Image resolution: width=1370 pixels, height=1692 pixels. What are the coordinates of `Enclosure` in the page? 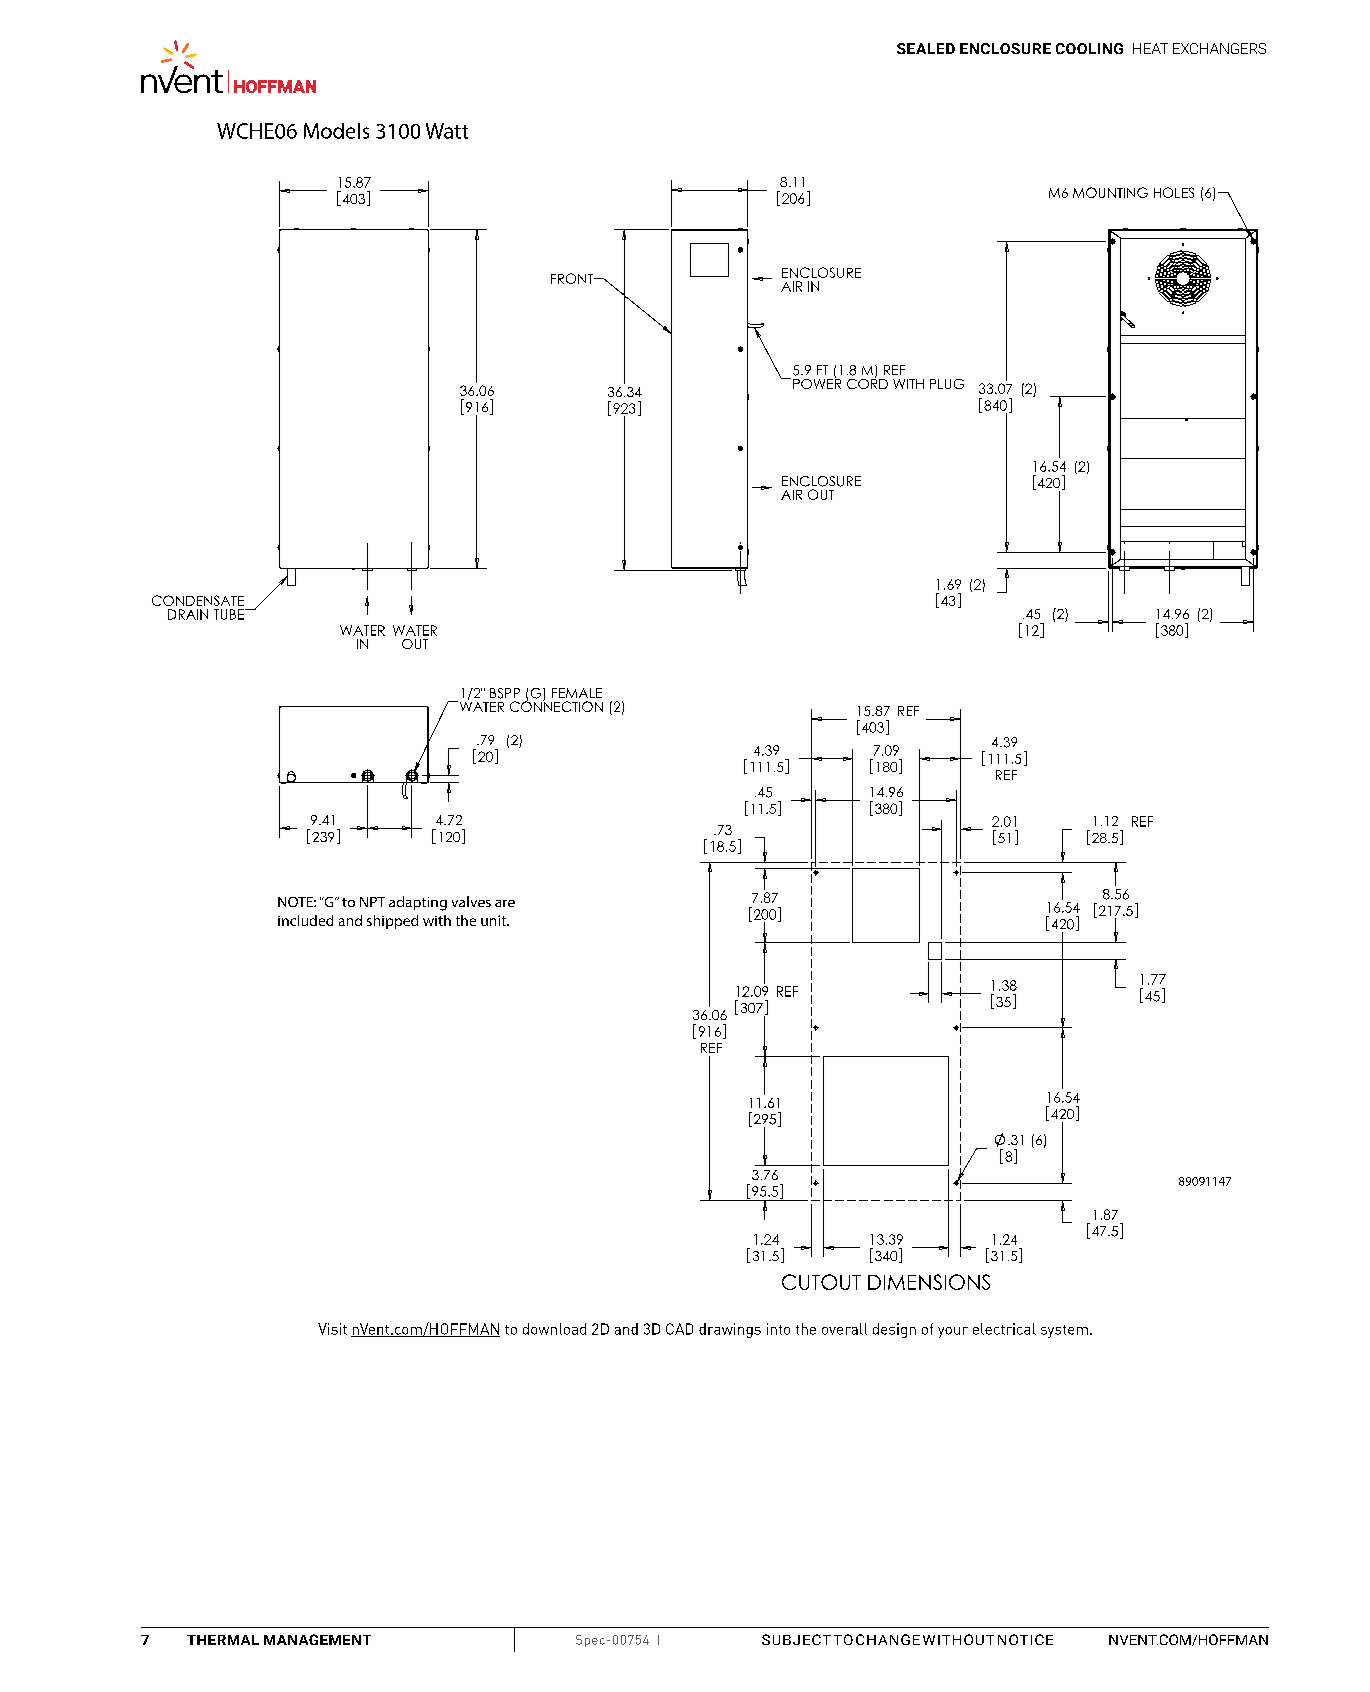 It's located at (1005, 48).
